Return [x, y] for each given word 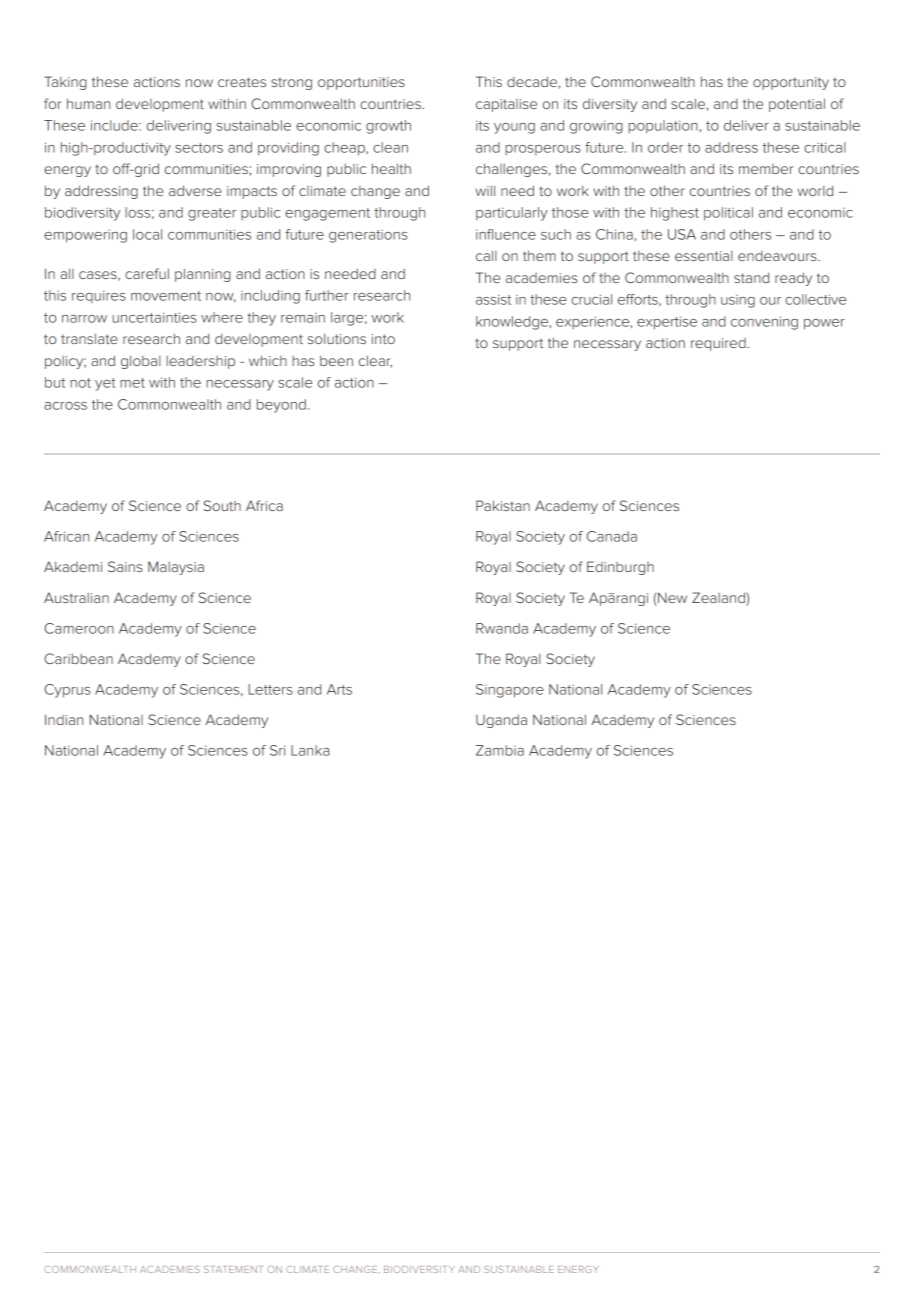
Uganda [501, 721]
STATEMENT [233, 1269]
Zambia [500, 750]
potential [797, 105]
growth [388, 127]
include [115, 125]
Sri [277, 750]
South [222, 505]
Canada [612, 536]
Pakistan [503, 505]
